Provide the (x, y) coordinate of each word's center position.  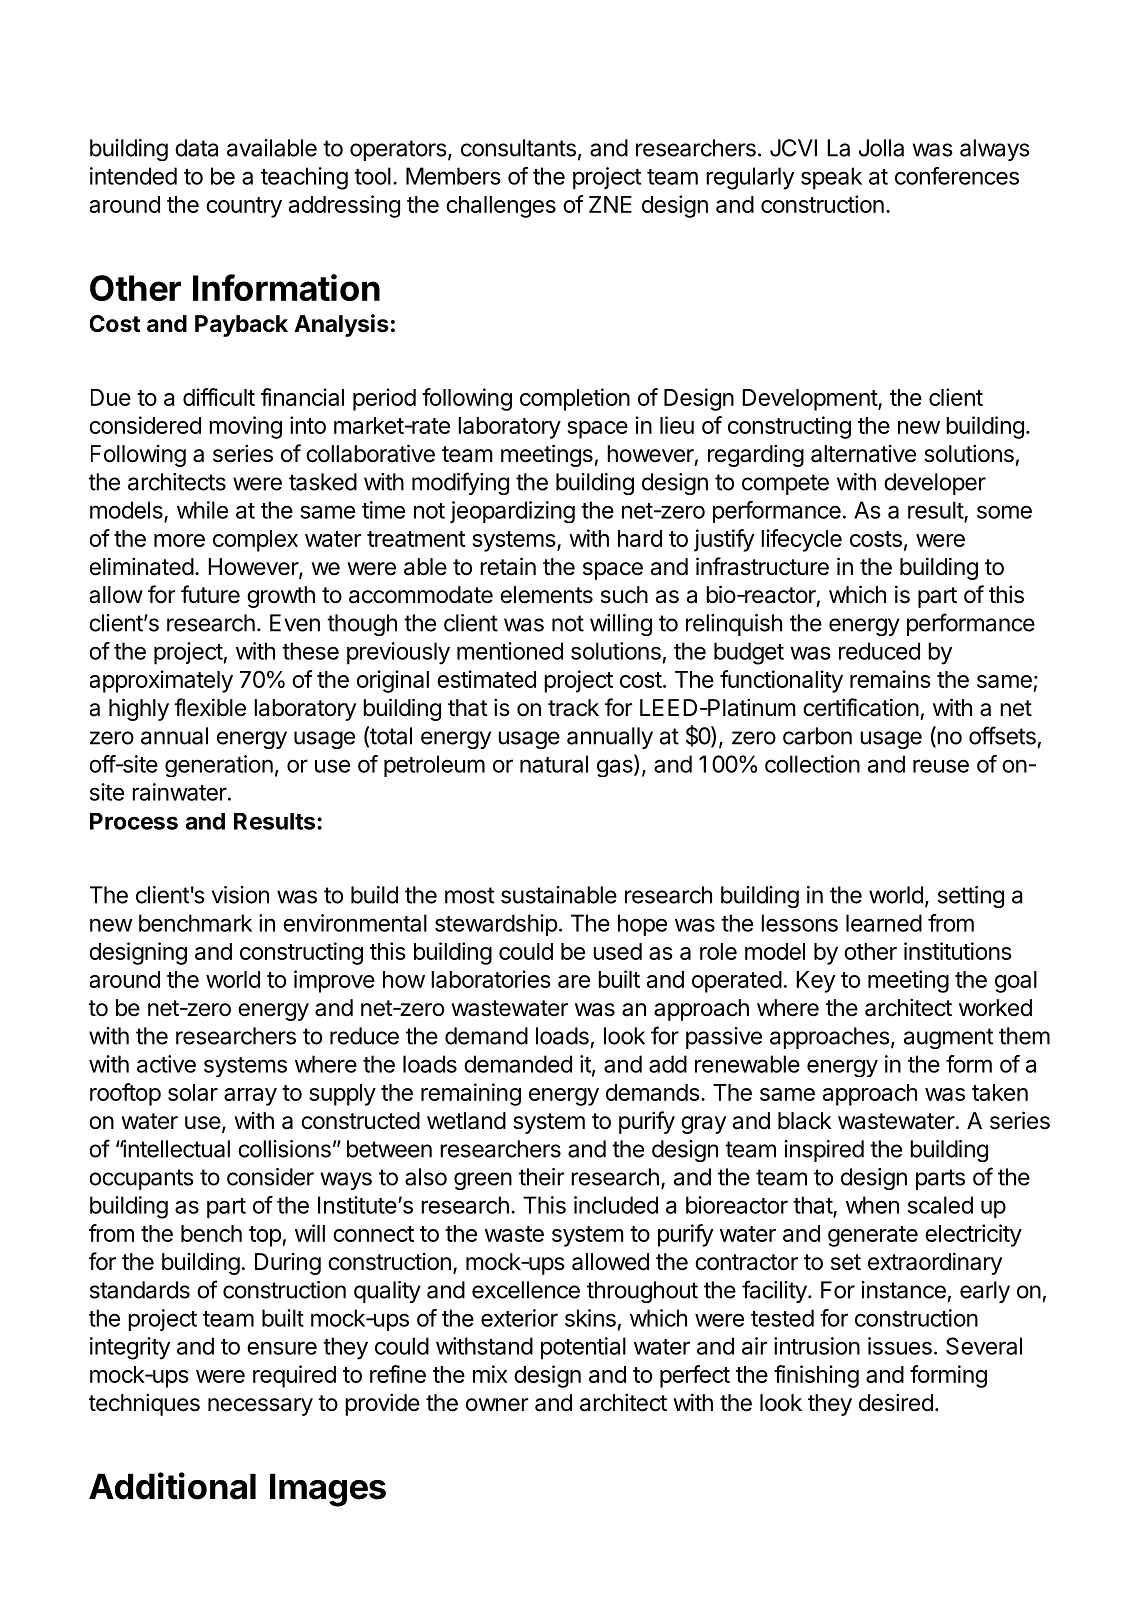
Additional (172, 1486)
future (210, 594)
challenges (501, 207)
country (244, 207)
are (574, 981)
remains (890, 679)
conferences (957, 176)
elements (546, 595)
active (166, 1064)
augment (948, 1038)
